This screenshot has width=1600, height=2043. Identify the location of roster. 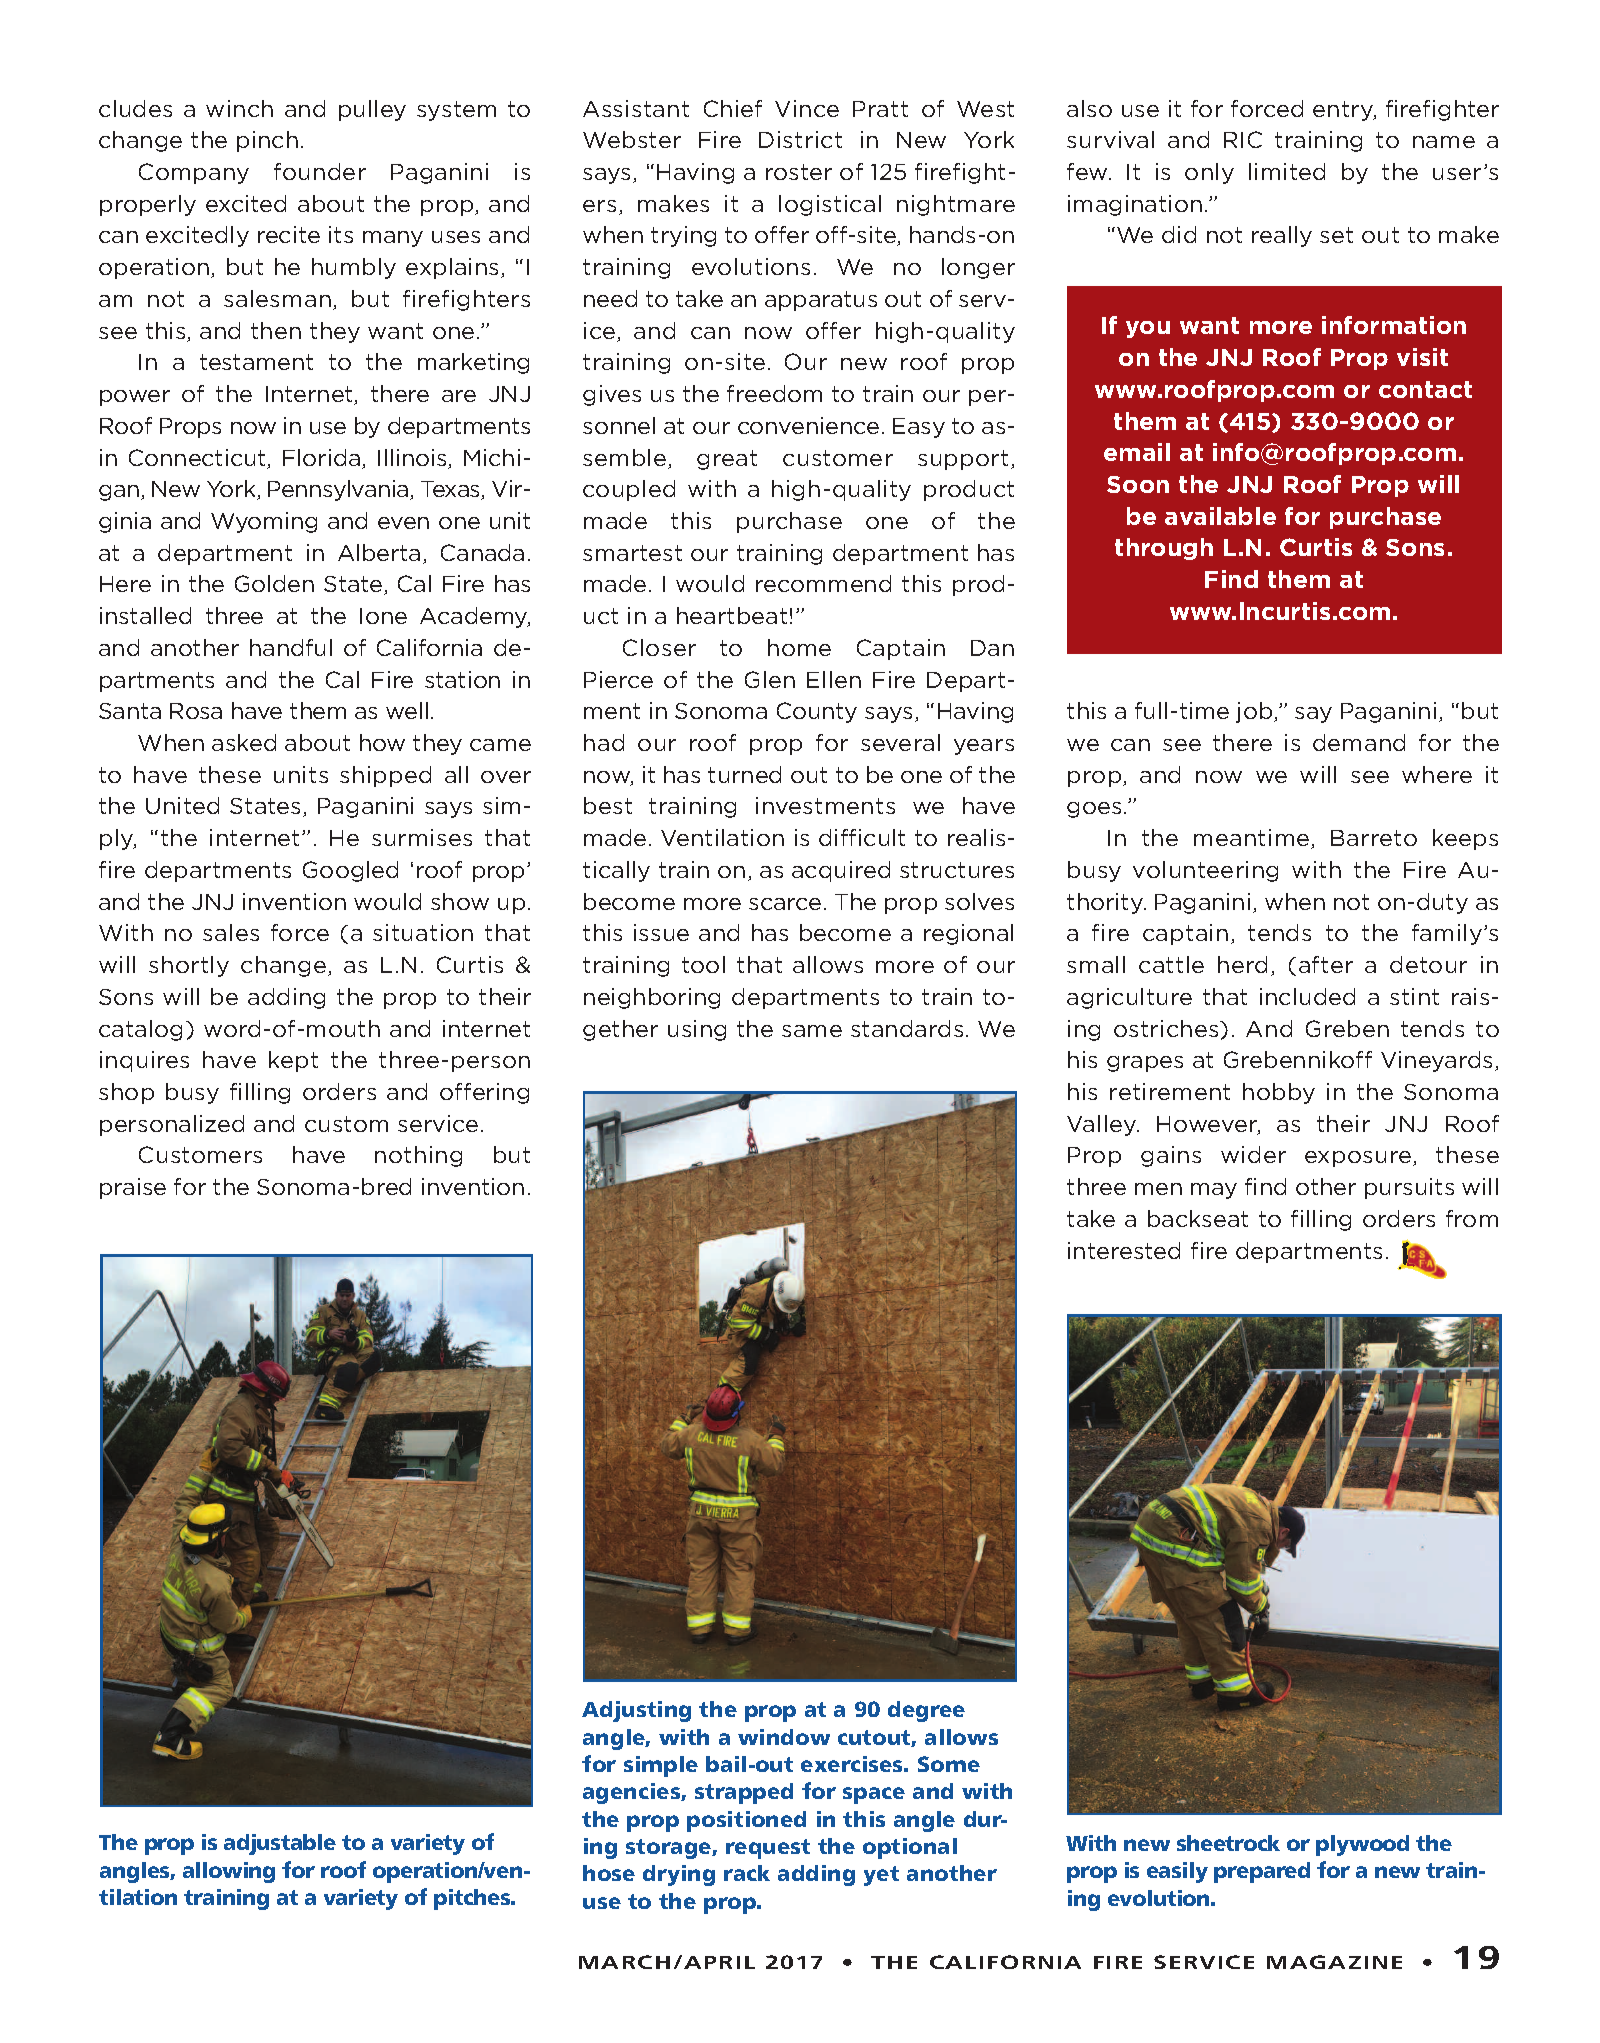
(799, 172).
